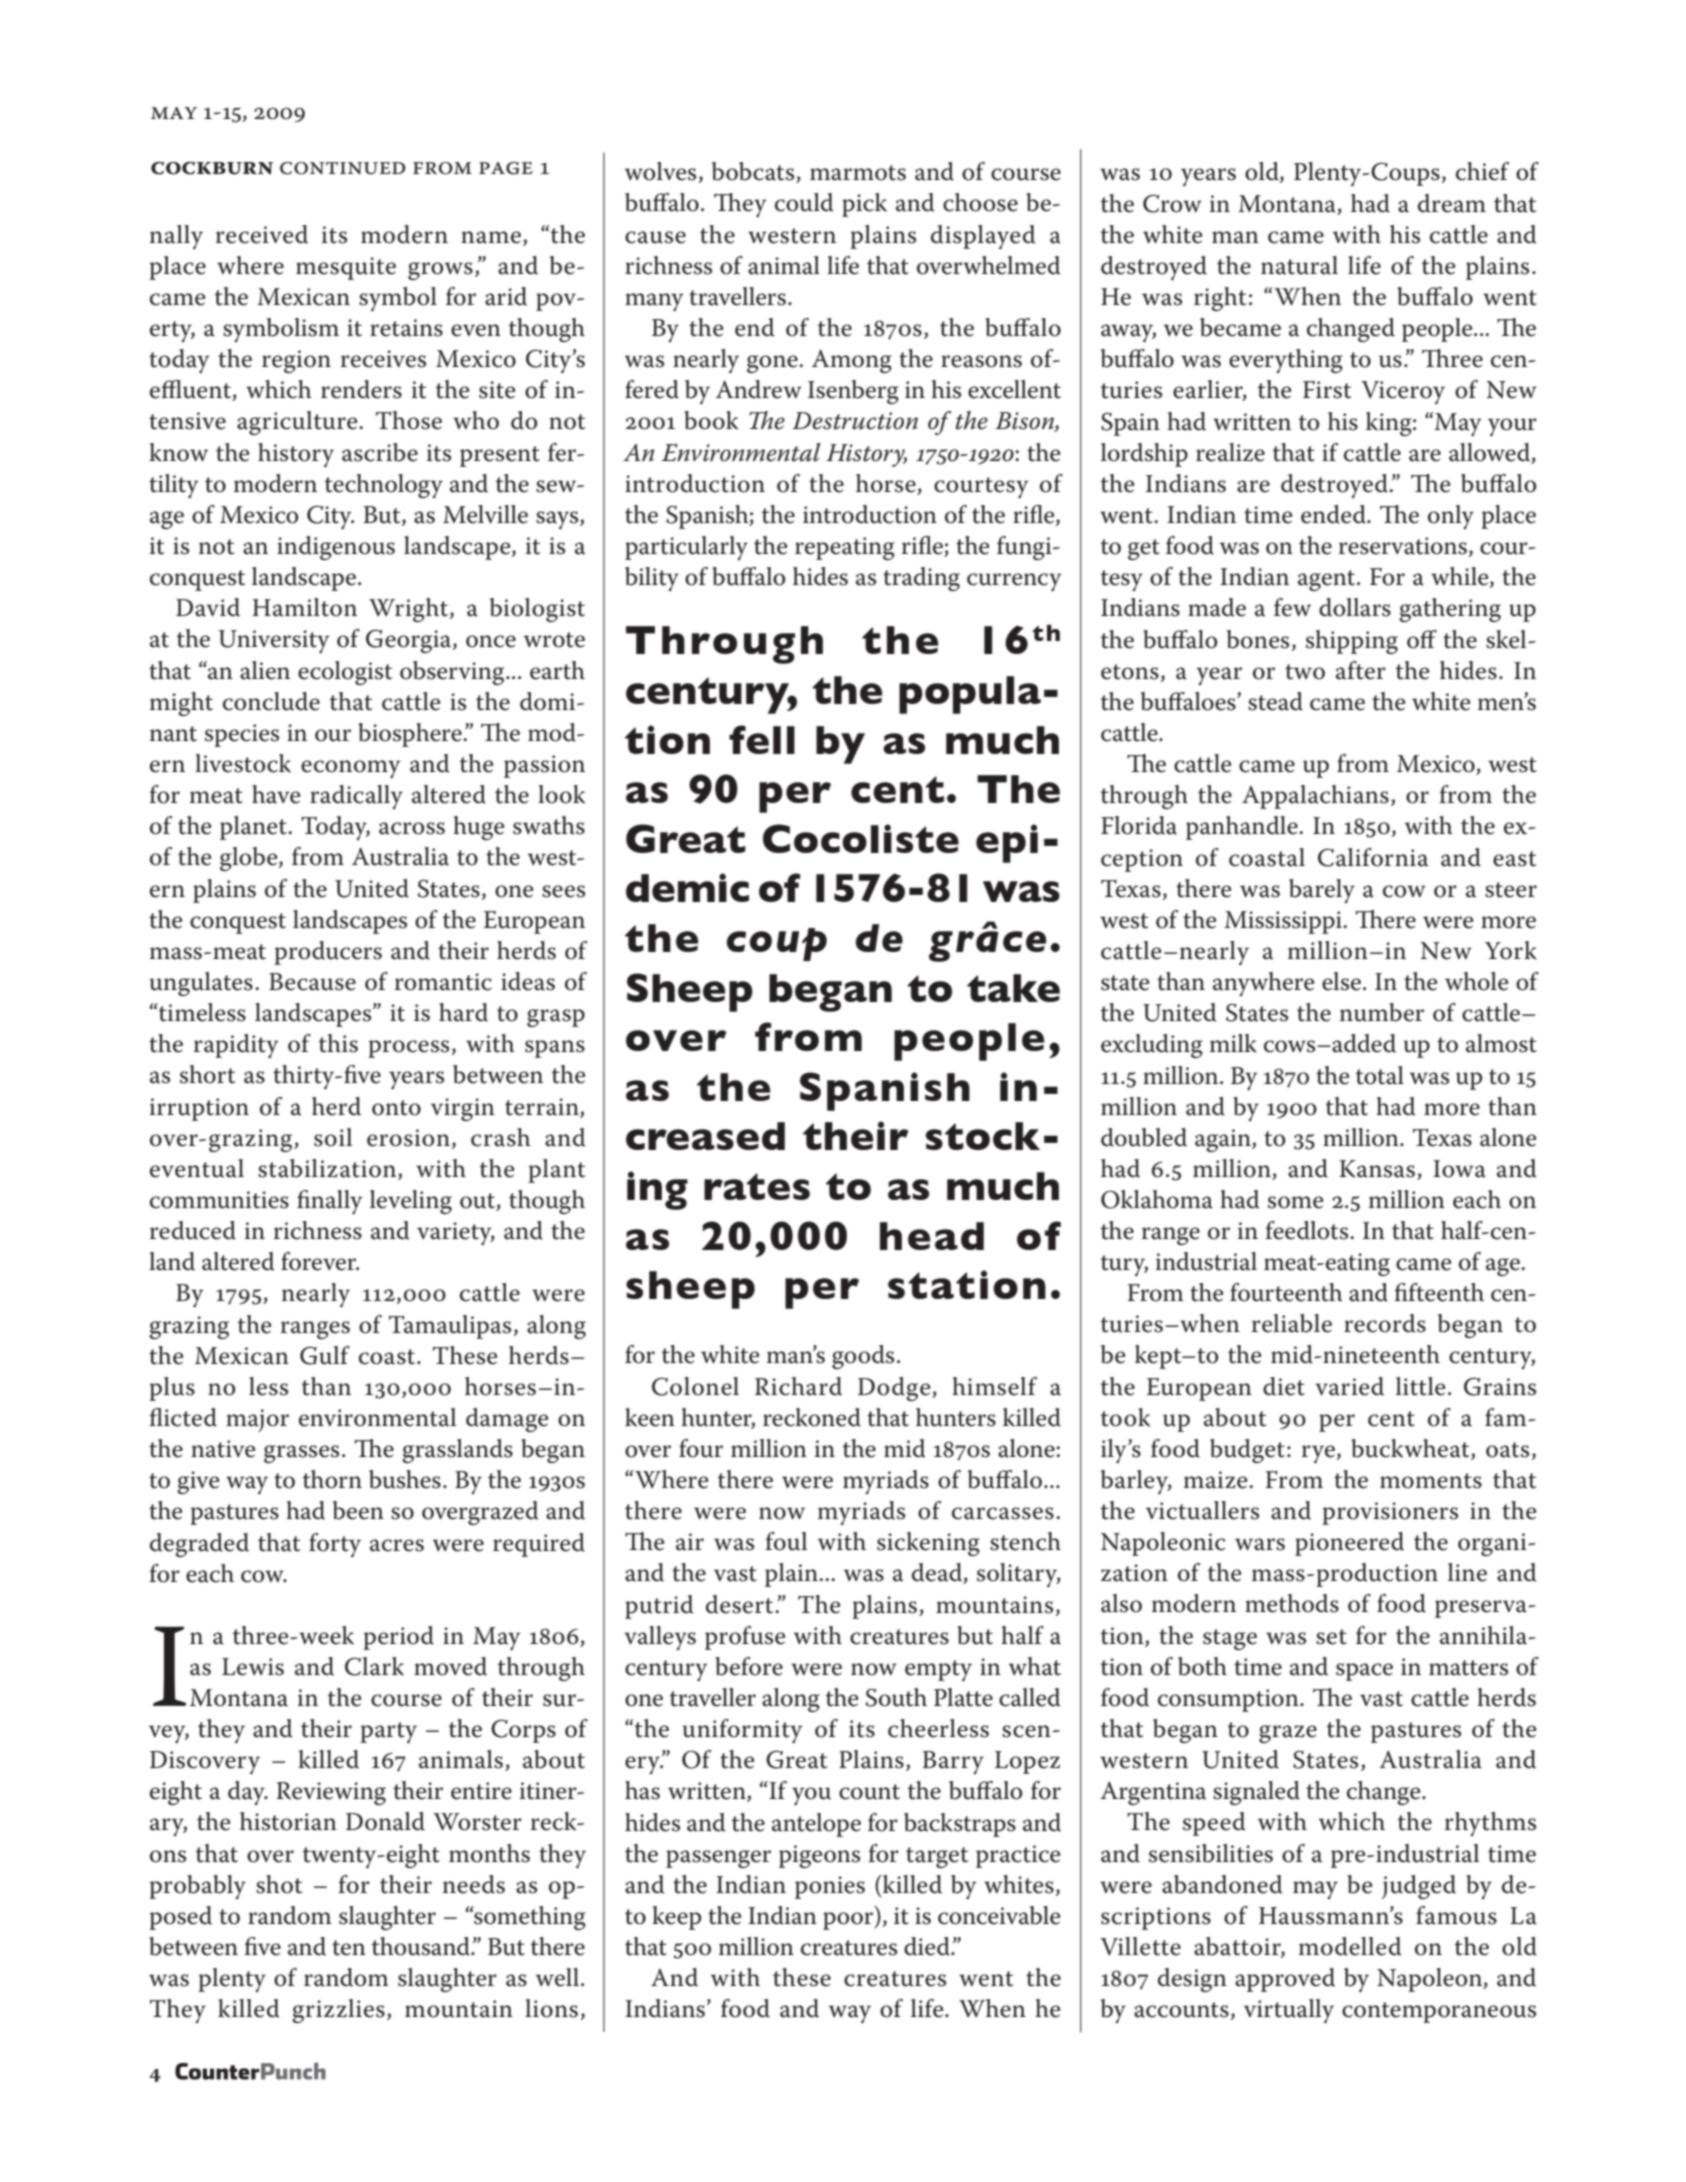  What do you see at coordinates (1349, 1544) in the document?
I see `pioneered` at bounding box center [1349, 1544].
